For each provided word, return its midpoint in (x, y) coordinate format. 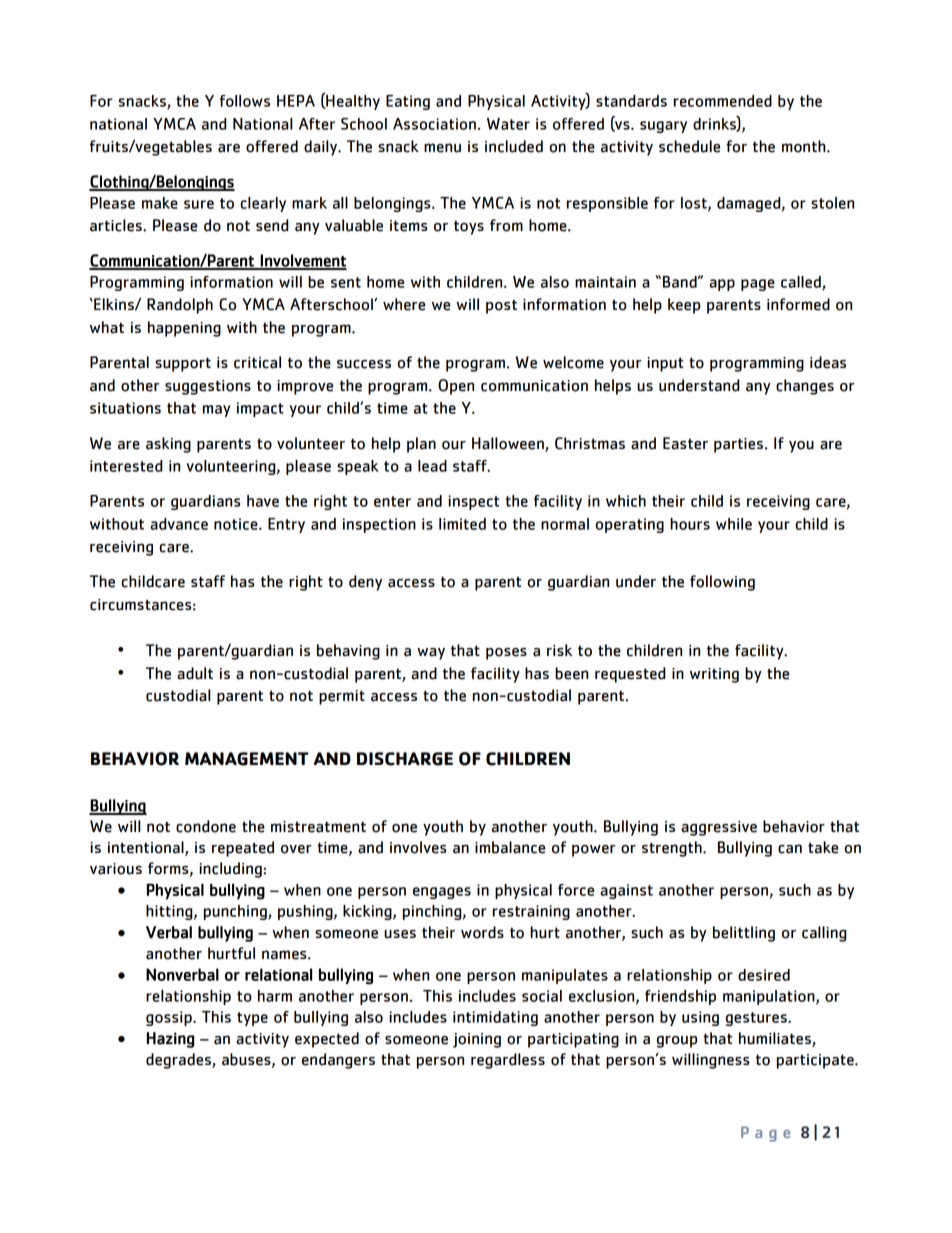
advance (179, 524)
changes (805, 387)
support (183, 364)
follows (245, 101)
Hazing (171, 1040)
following (722, 583)
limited (462, 524)
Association (434, 124)
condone (206, 826)
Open (456, 387)
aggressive (719, 828)
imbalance (510, 847)
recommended (723, 101)
